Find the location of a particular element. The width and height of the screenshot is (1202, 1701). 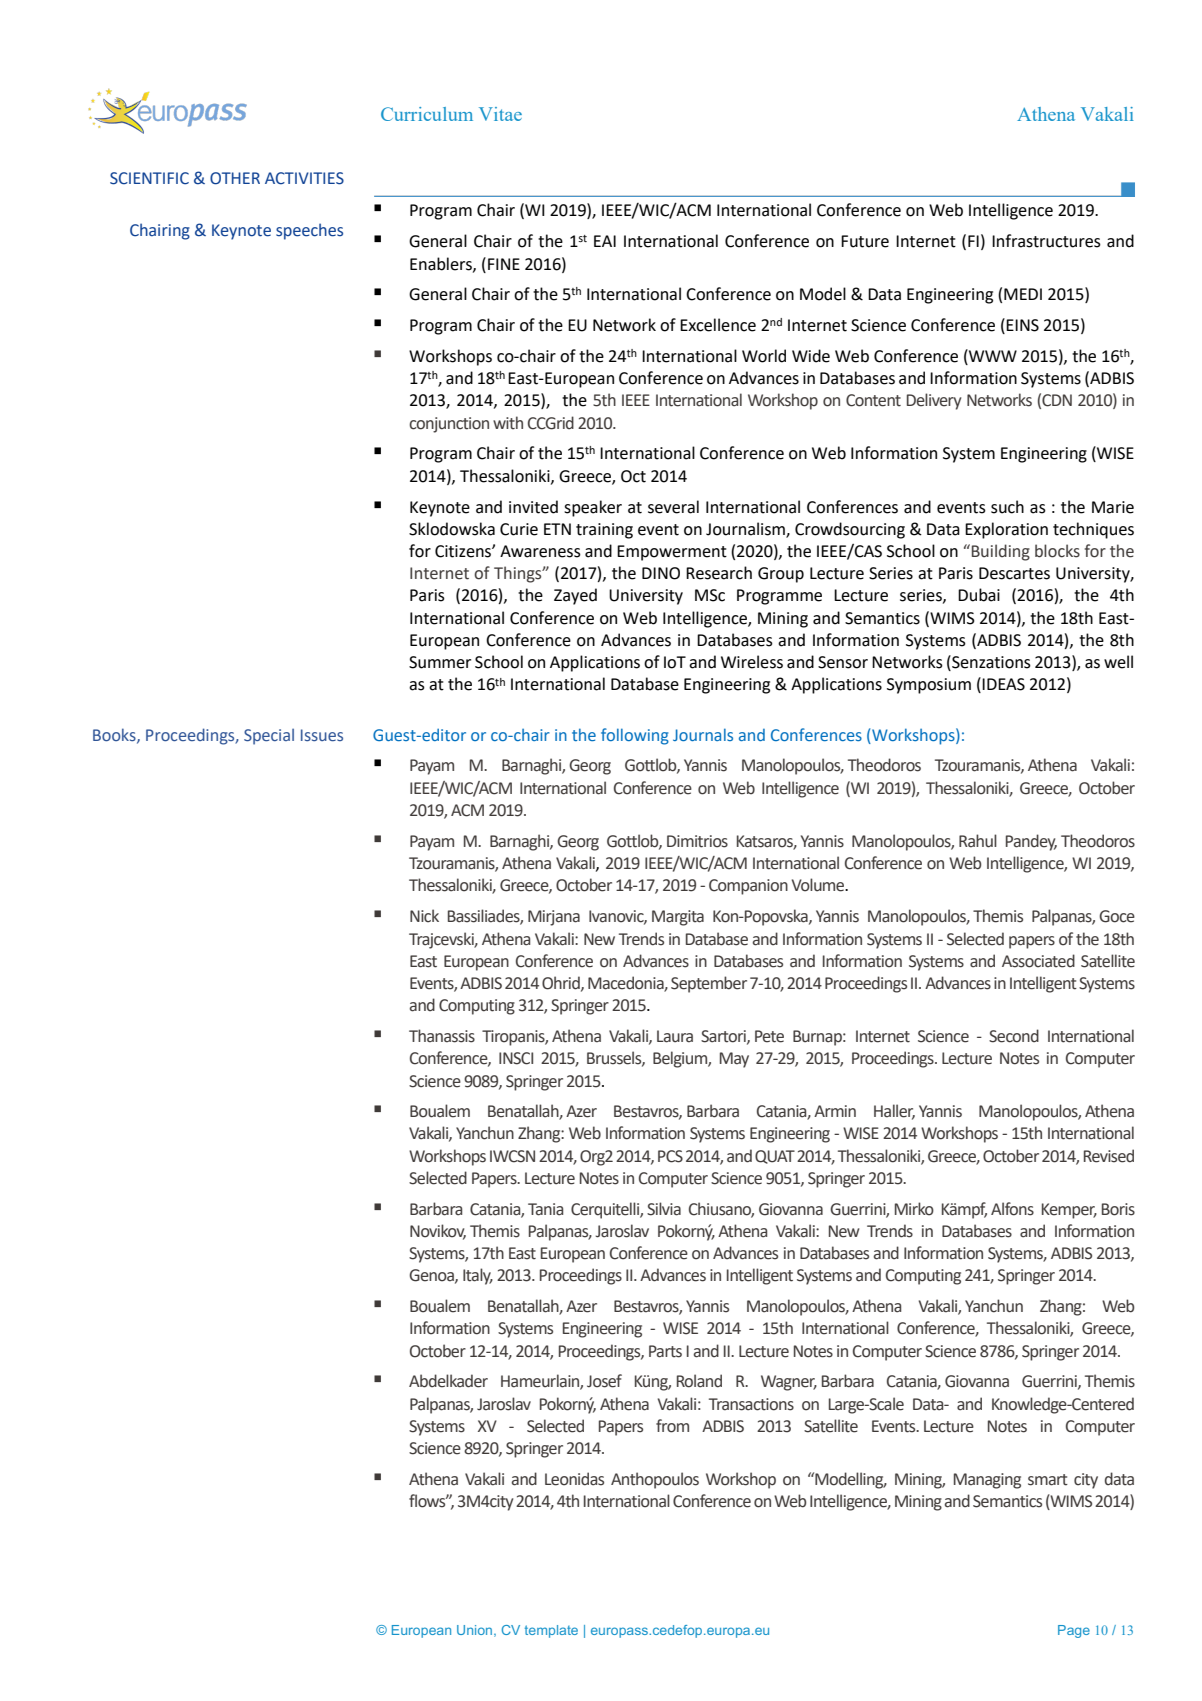

Page is located at coordinates (1074, 1631).
